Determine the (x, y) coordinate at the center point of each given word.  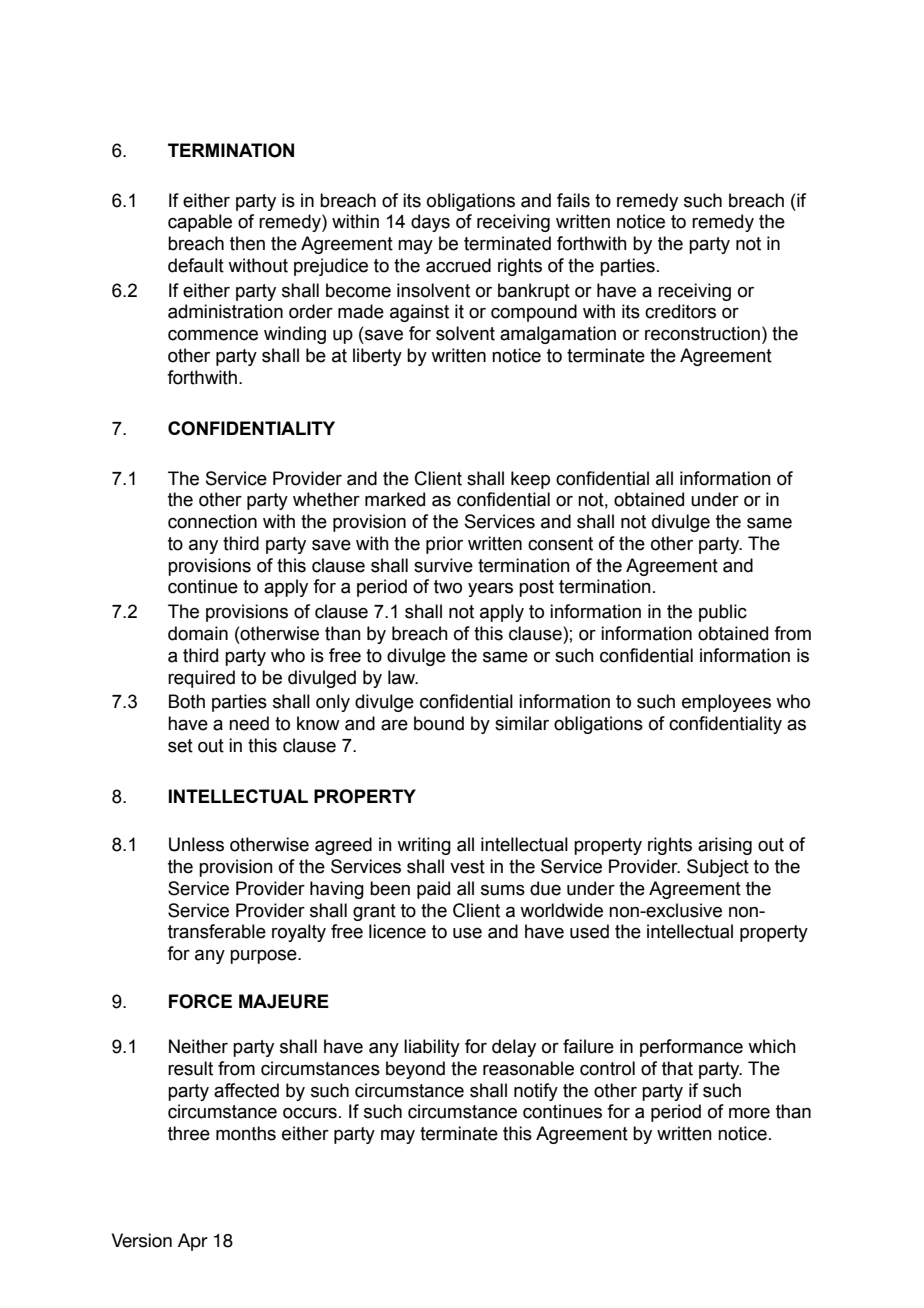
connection (212, 521)
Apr (193, 1242)
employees (726, 703)
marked (395, 499)
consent (560, 544)
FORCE (200, 1001)
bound (439, 723)
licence (397, 931)
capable (200, 223)
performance (691, 1048)
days (430, 223)
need (249, 723)
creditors (680, 311)
